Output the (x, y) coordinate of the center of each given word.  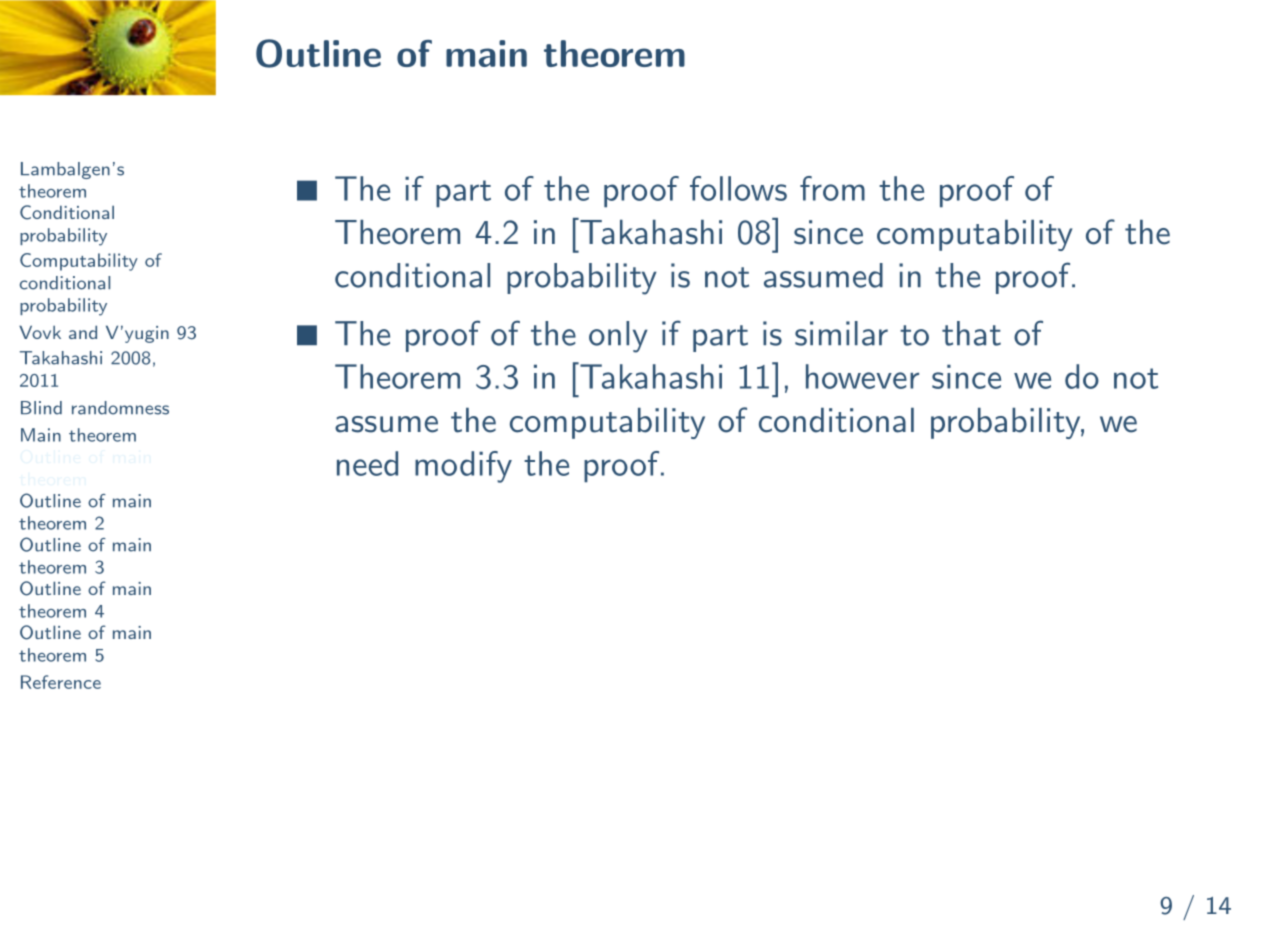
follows (738, 188)
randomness (120, 408)
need (367, 463)
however (862, 376)
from (832, 188)
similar (841, 333)
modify (463, 467)
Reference (61, 682)
